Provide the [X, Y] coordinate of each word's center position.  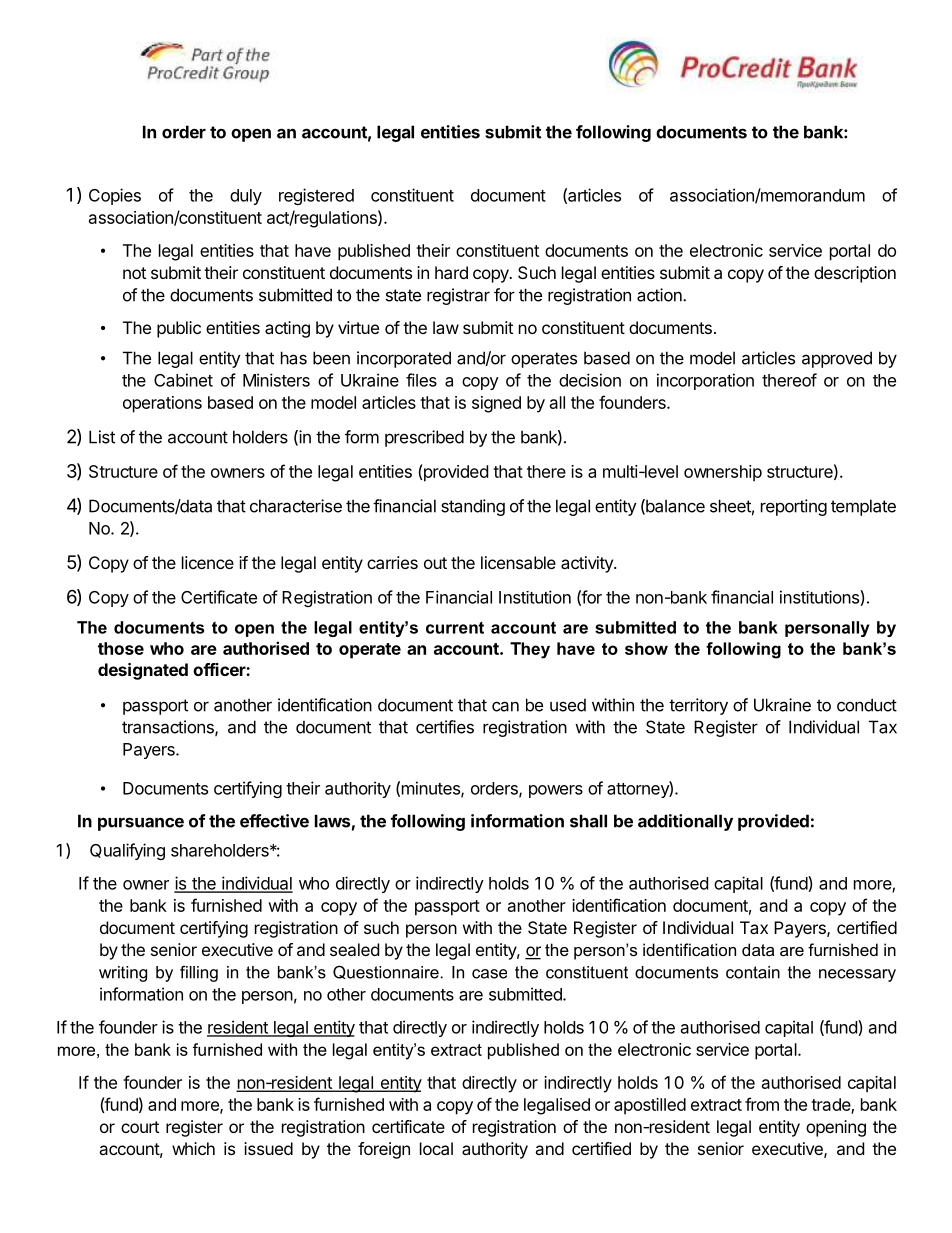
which [193, 1148]
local [436, 1148]
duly [246, 197]
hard [451, 272]
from [762, 1104]
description [855, 274]
